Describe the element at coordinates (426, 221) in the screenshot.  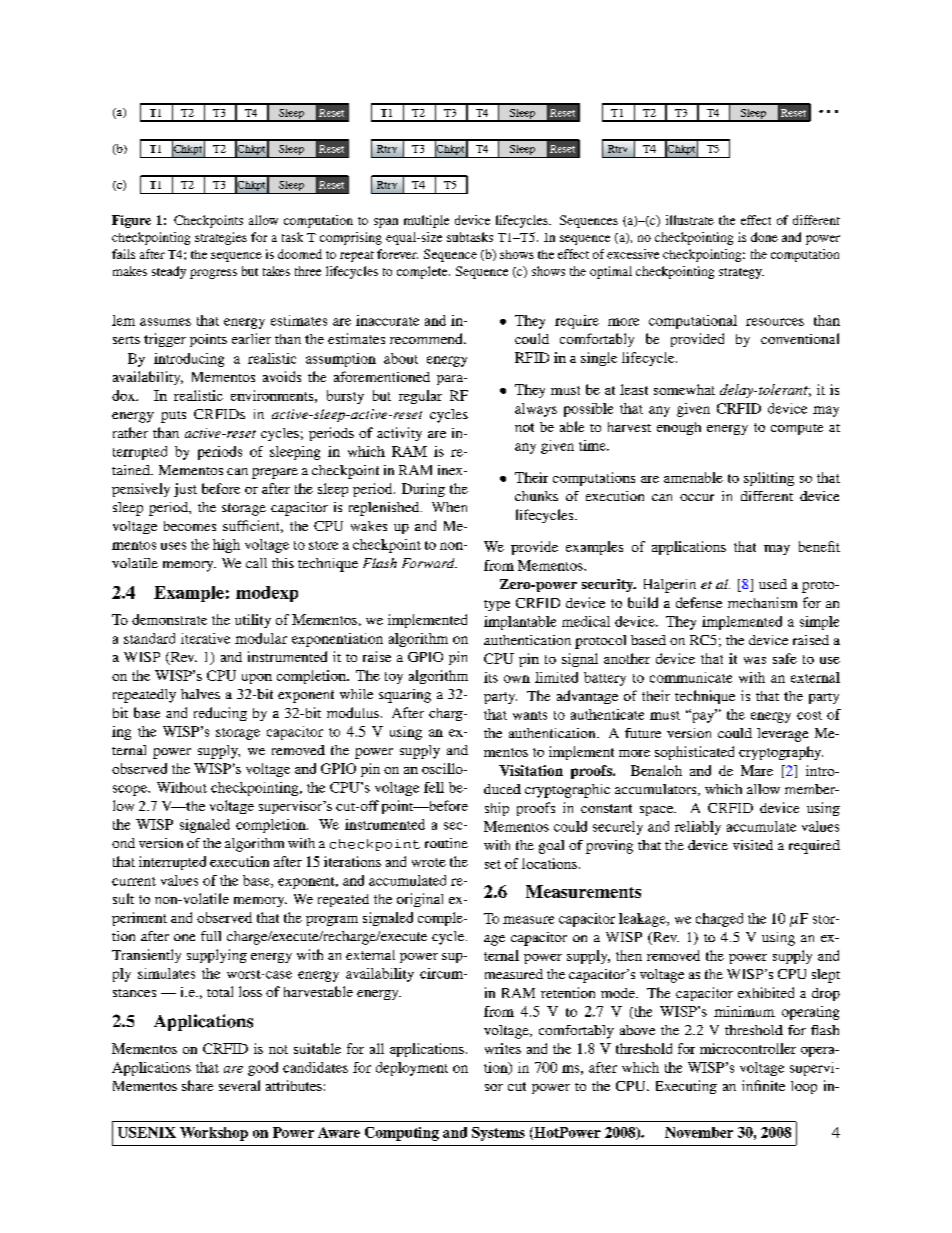
I see `multiple` at that location.
